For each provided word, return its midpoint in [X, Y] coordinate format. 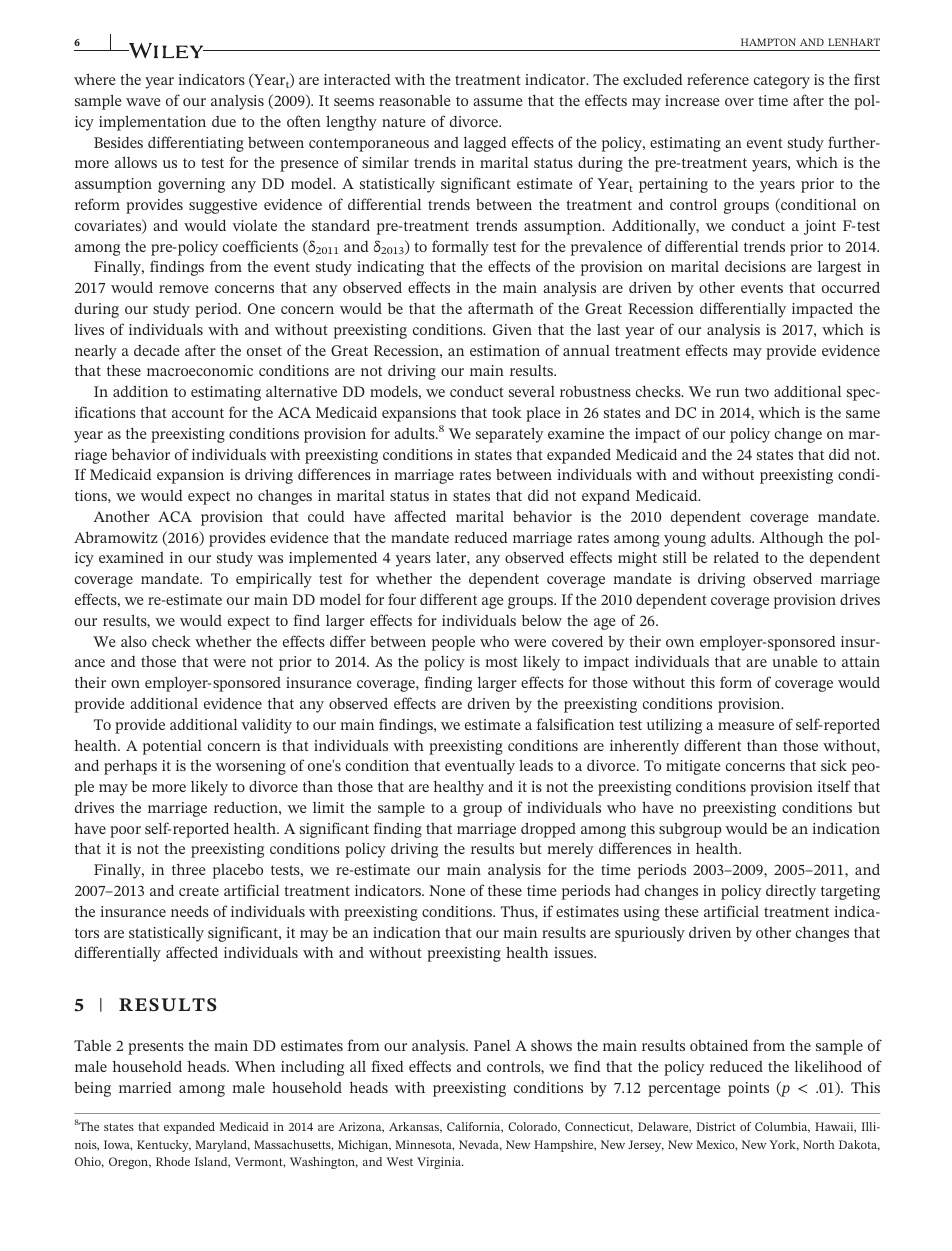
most [501, 662]
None [447, 890]
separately [509, 435]
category [782, 82]
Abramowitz [116, 537]
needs [190, 911]
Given [512, 329]
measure [746, 726]
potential [172, 747]
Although [791, 539]
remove [184, 289]
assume [498, 102]
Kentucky [164, 1146]
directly [791, 892]
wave [143, 102]
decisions [755, 266]
